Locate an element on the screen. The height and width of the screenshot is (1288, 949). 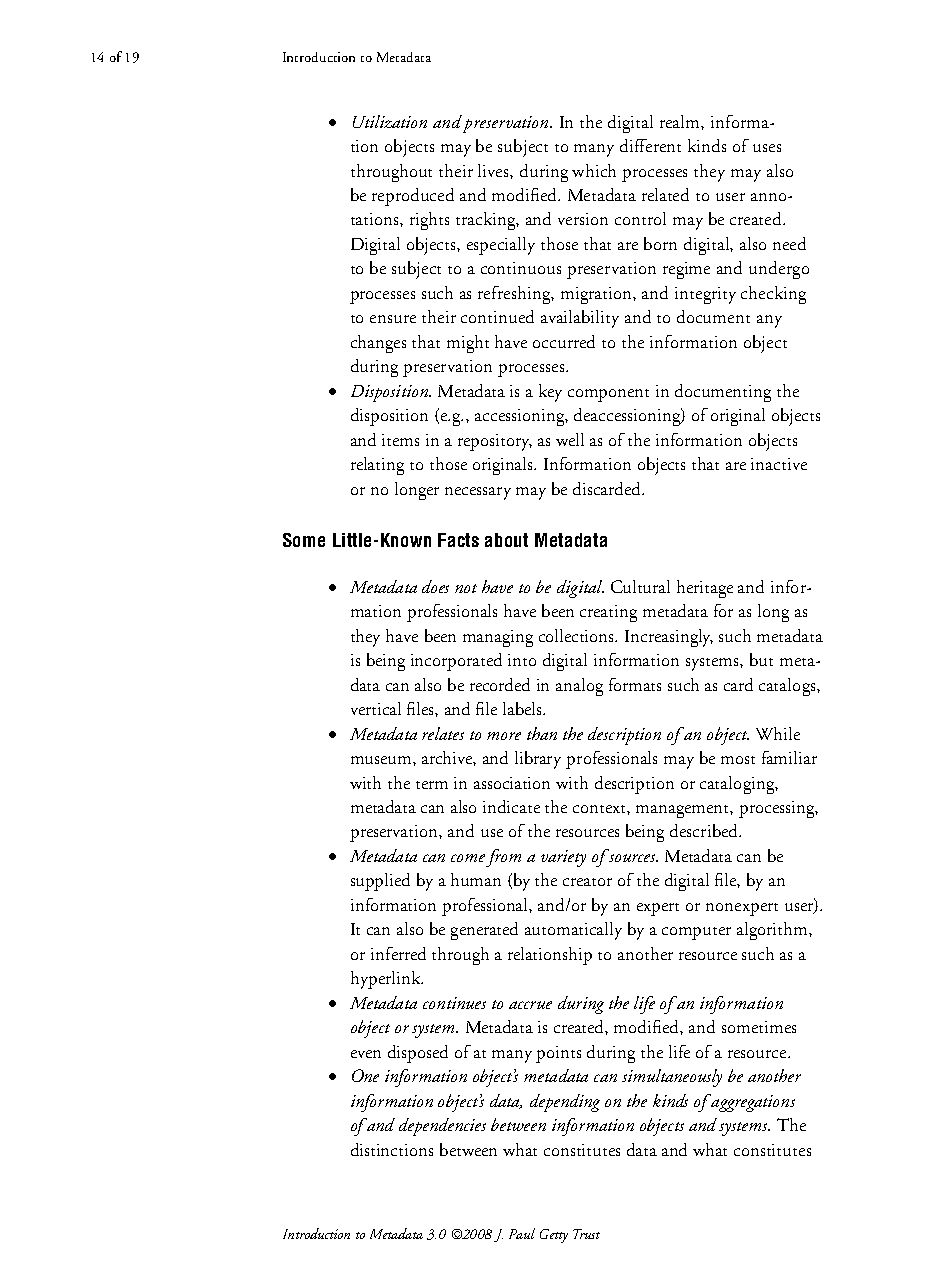
reproduced is located at coordinates (413, 197).
